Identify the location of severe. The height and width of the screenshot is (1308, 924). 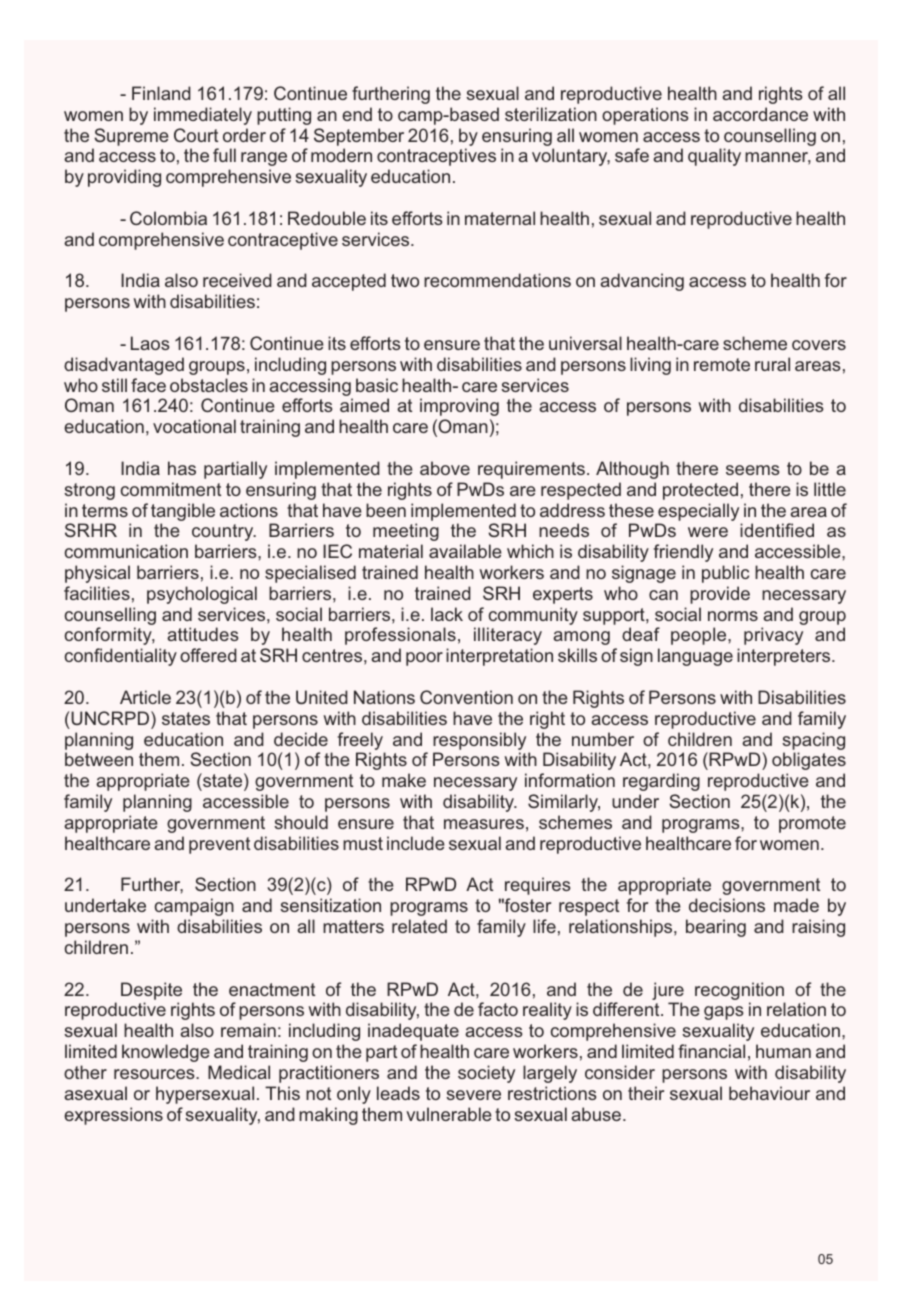
(473, 1095).
